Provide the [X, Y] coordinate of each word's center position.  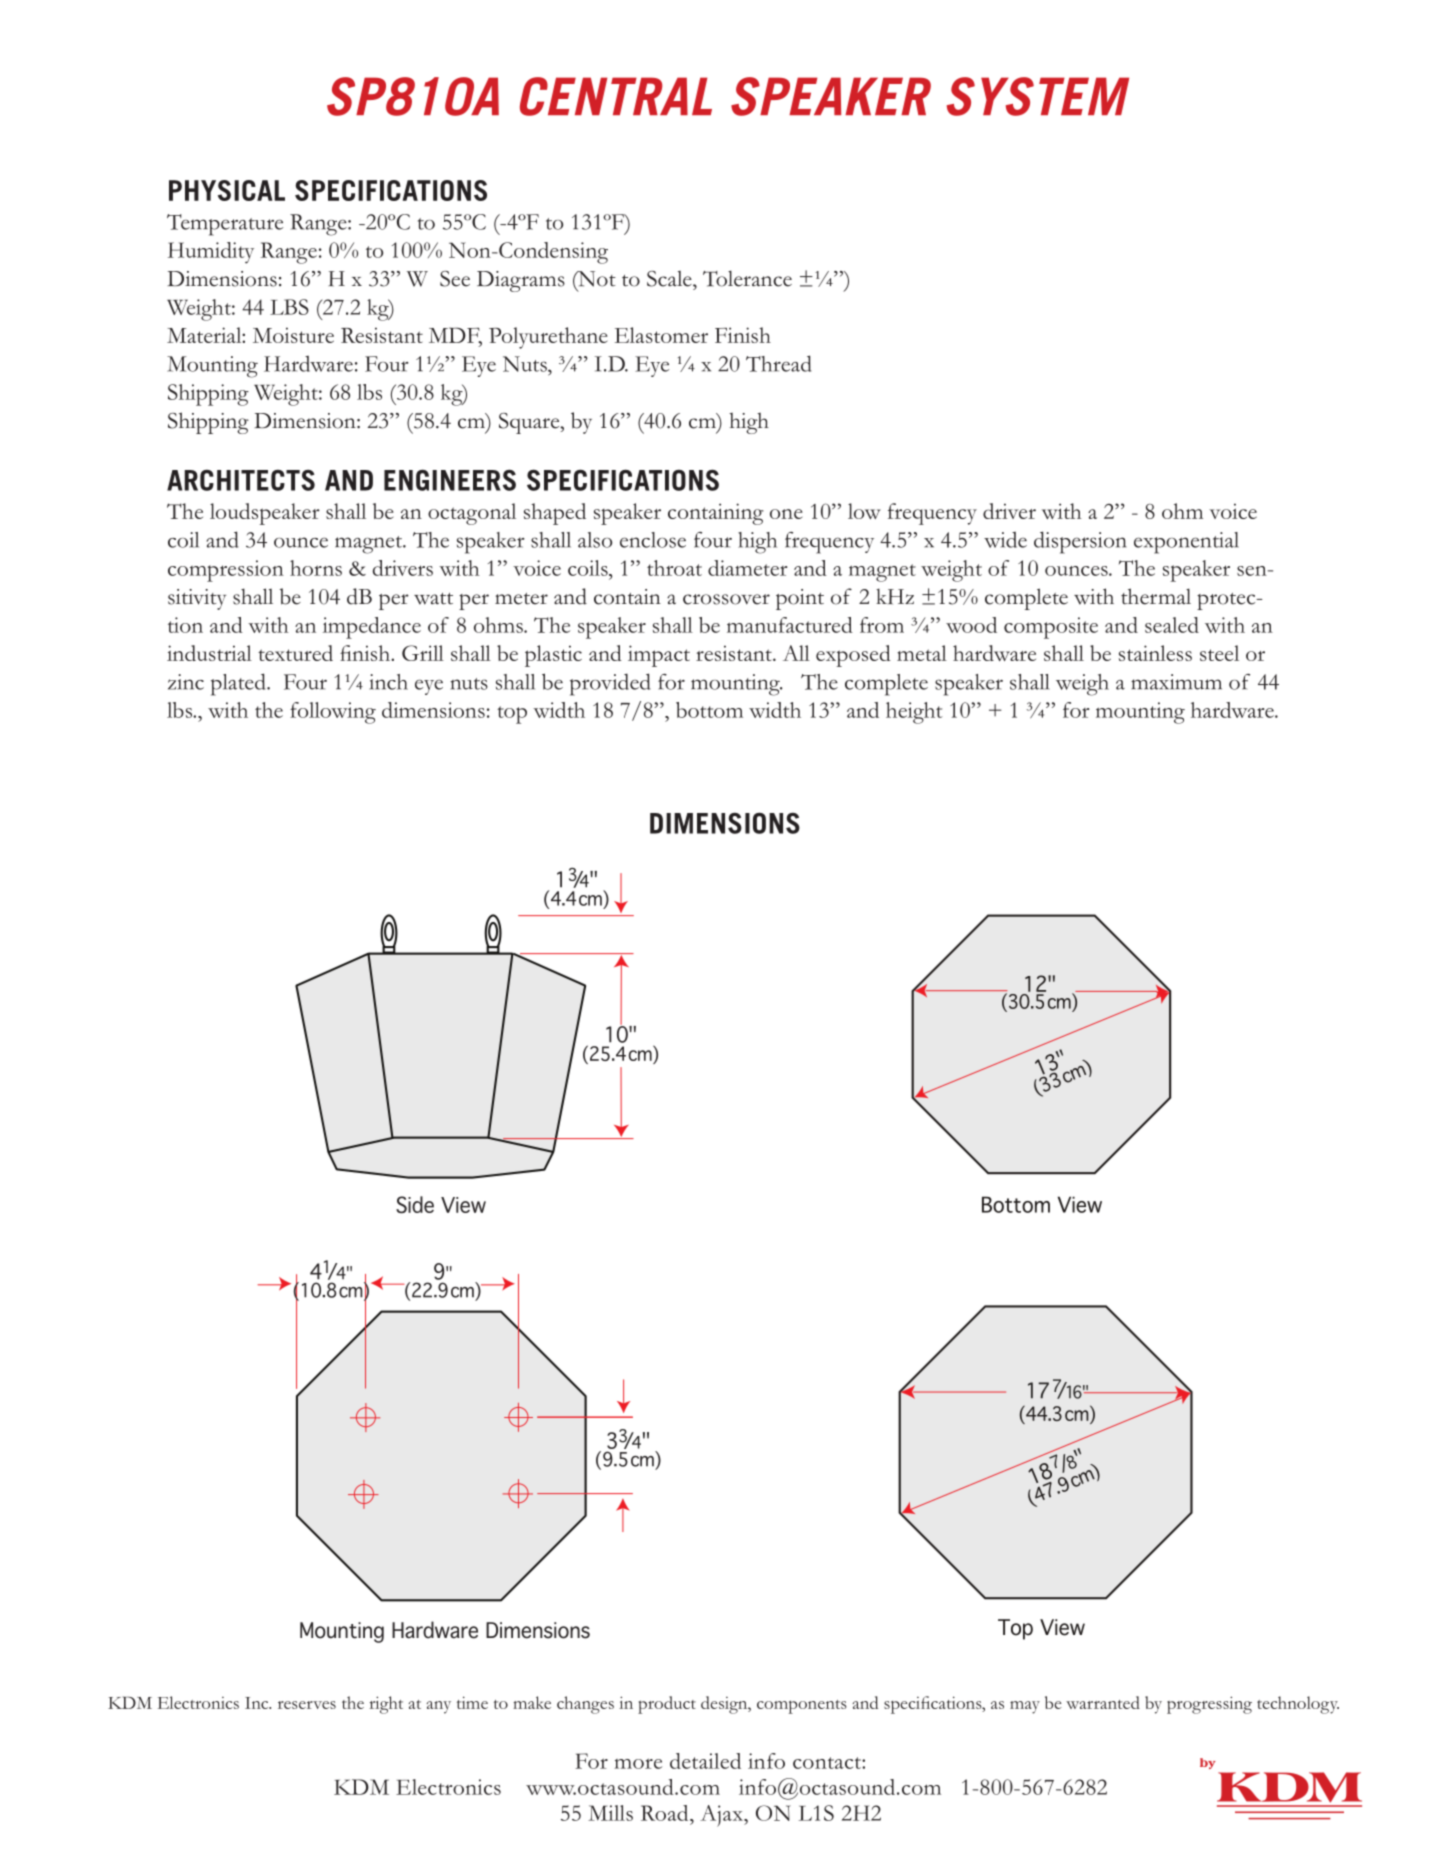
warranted [1103, 1702]
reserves [307, 1705]
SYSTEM [1038, 96]
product [667, 1705]
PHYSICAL [227, 190]
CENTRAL [616, 96]
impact [659, 656]
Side [415, 1204]
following [333, 713]
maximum [1176, 682]
